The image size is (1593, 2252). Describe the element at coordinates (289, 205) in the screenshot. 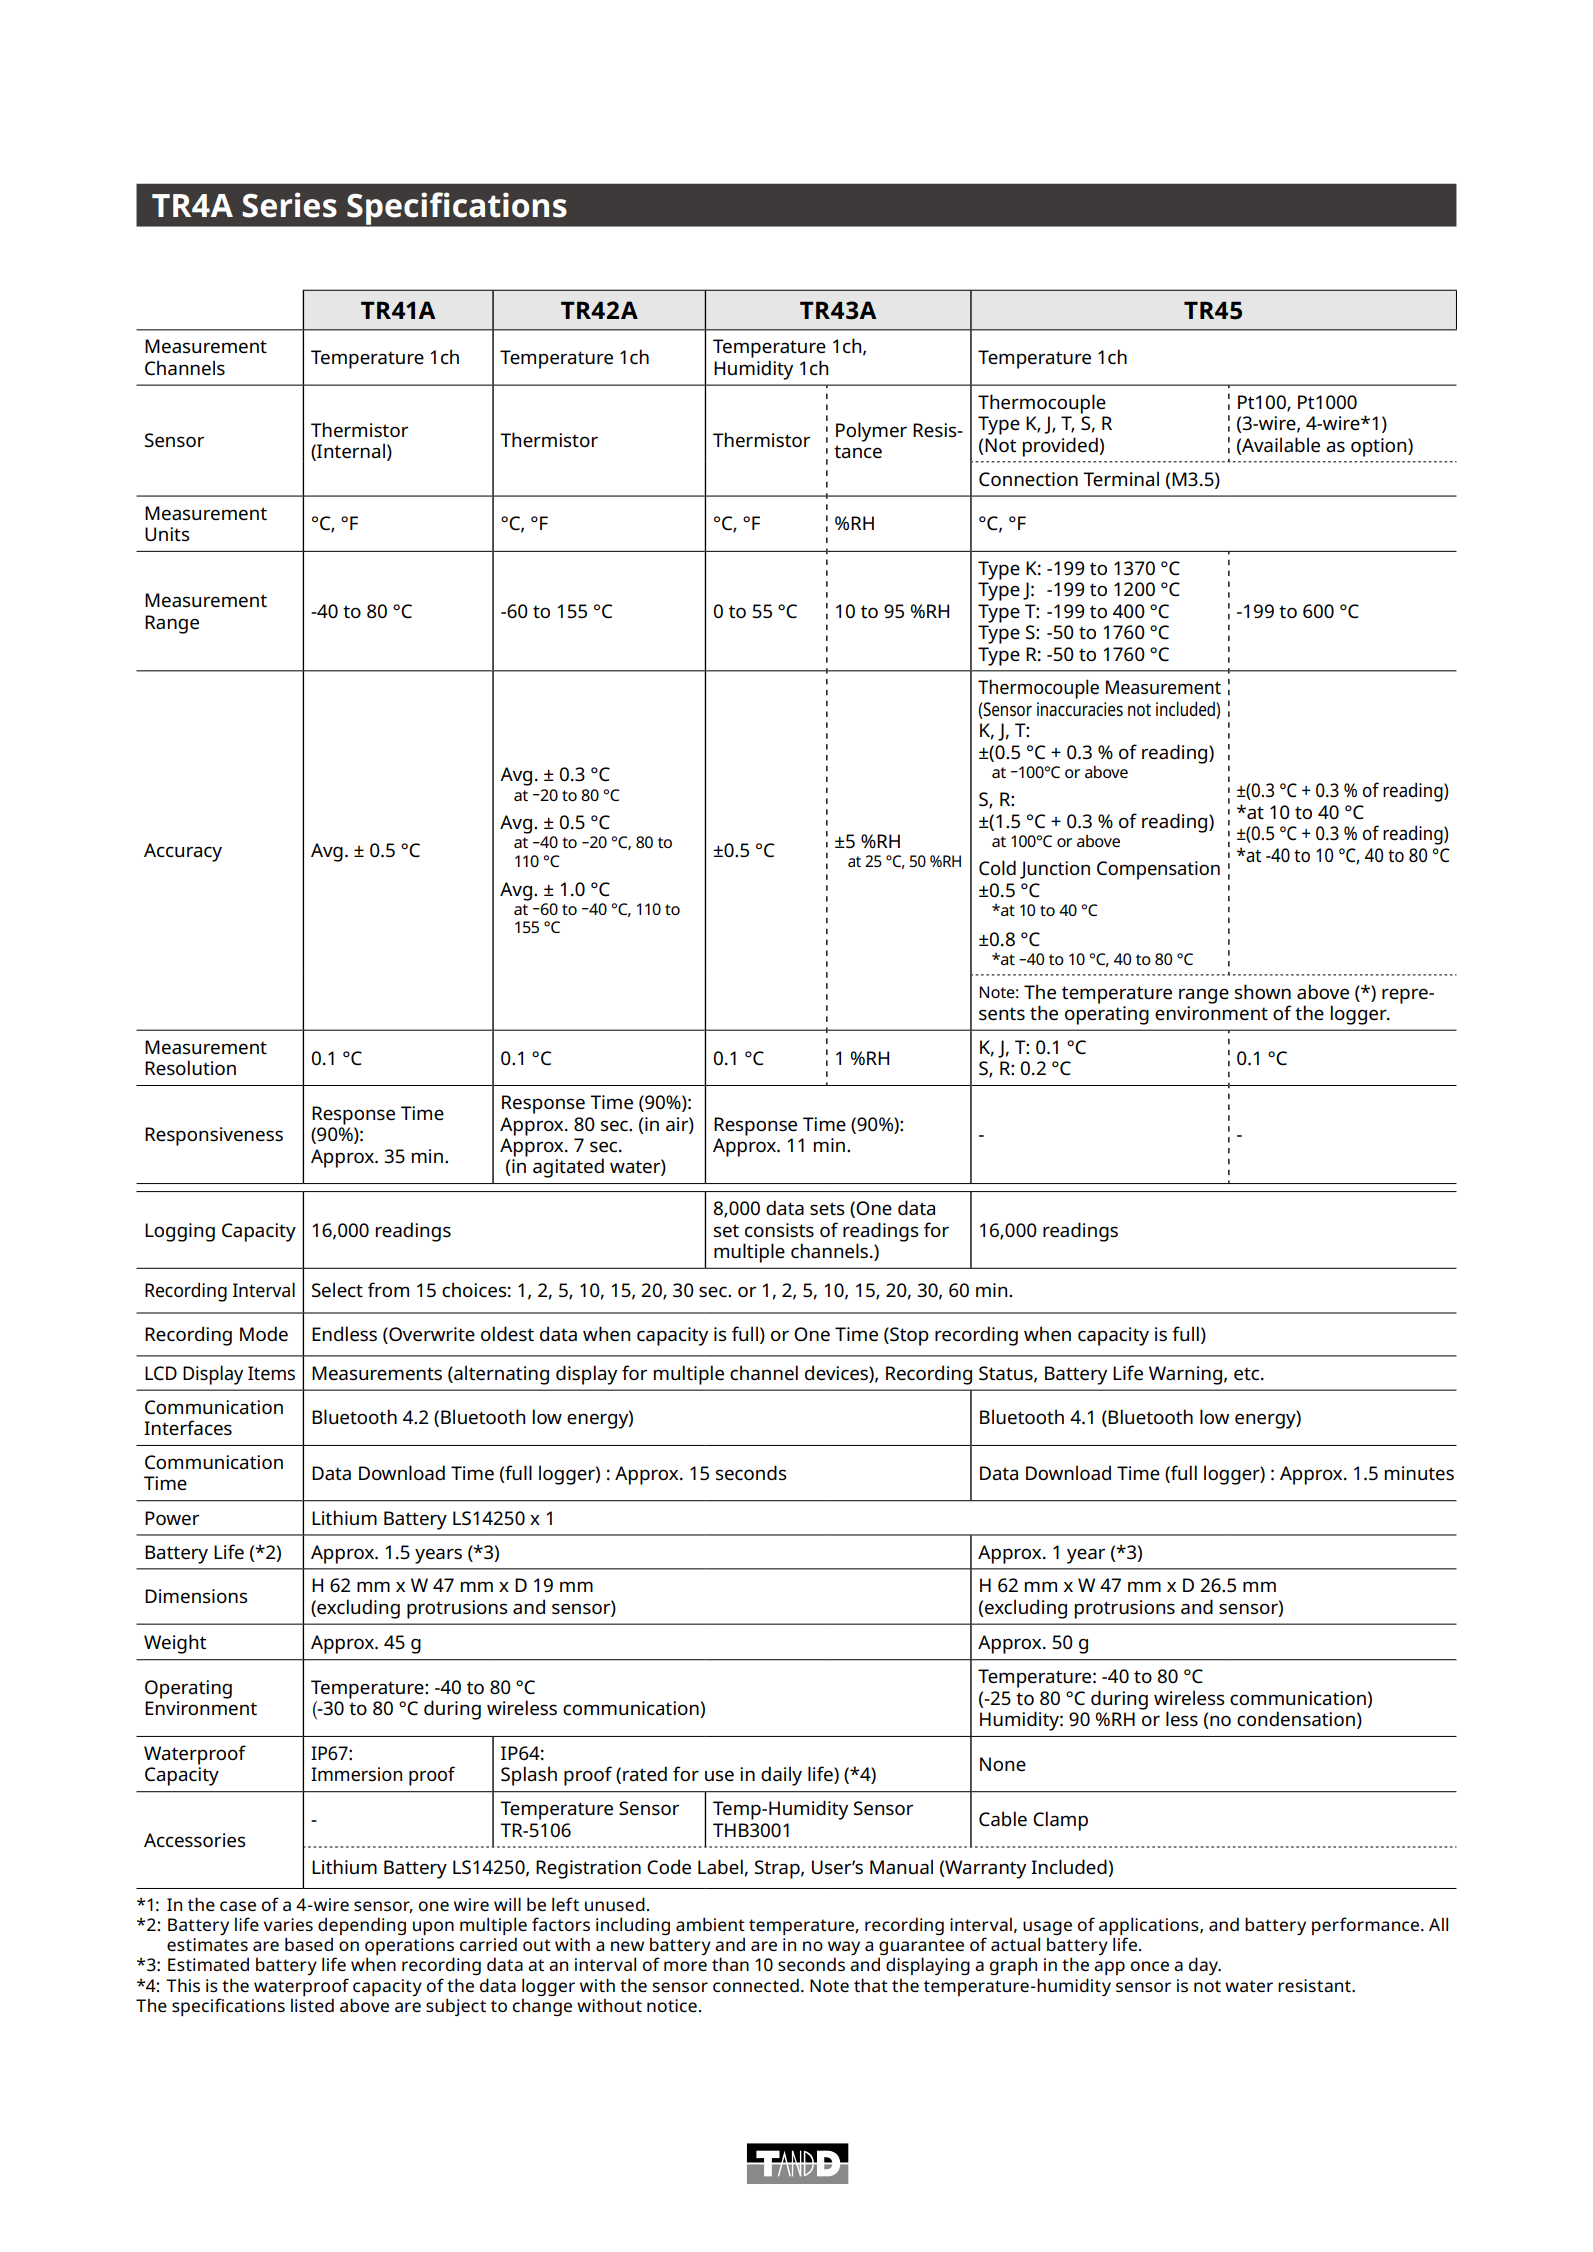

I see `Series` at that location.
